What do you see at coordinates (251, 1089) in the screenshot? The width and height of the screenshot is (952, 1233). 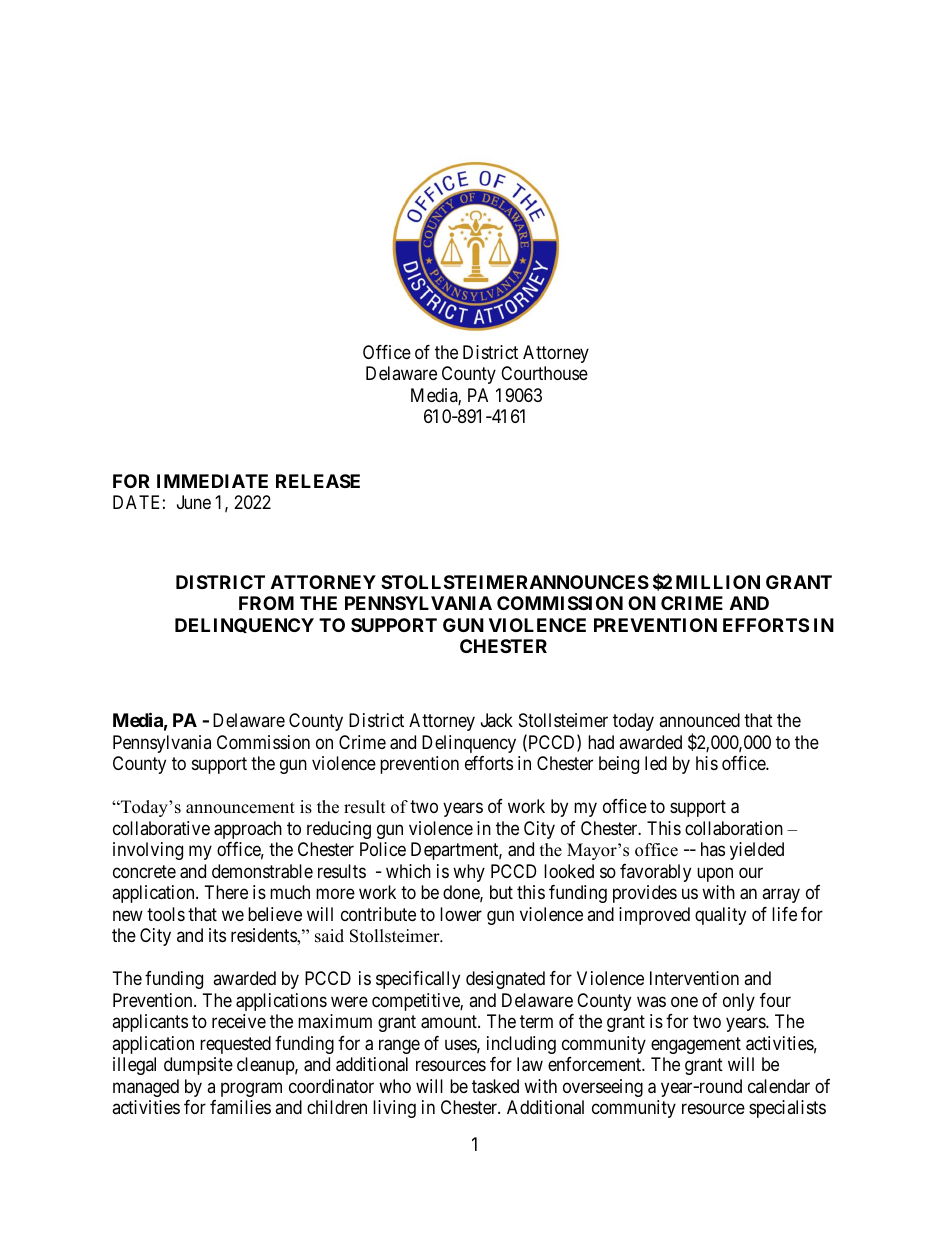 I see `program` at bounding box center [251, 1089].
